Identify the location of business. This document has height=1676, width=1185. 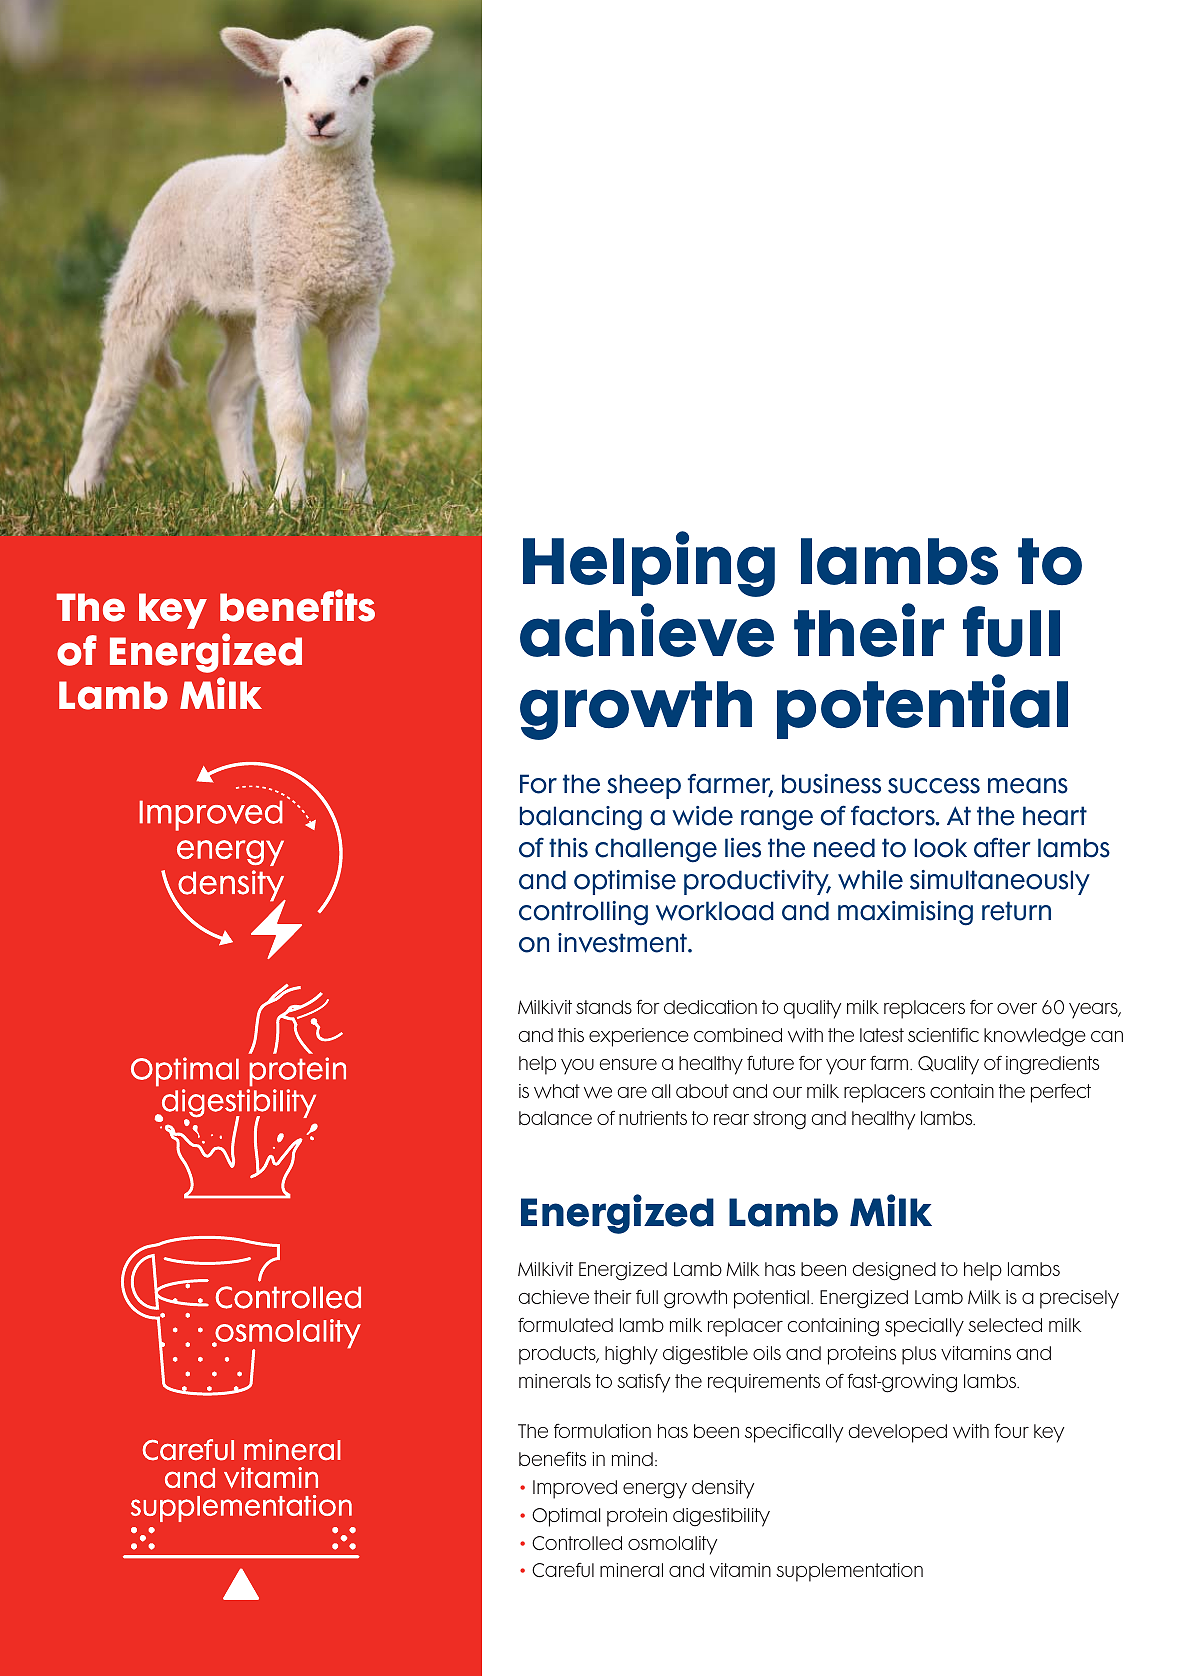
(831, 784).
